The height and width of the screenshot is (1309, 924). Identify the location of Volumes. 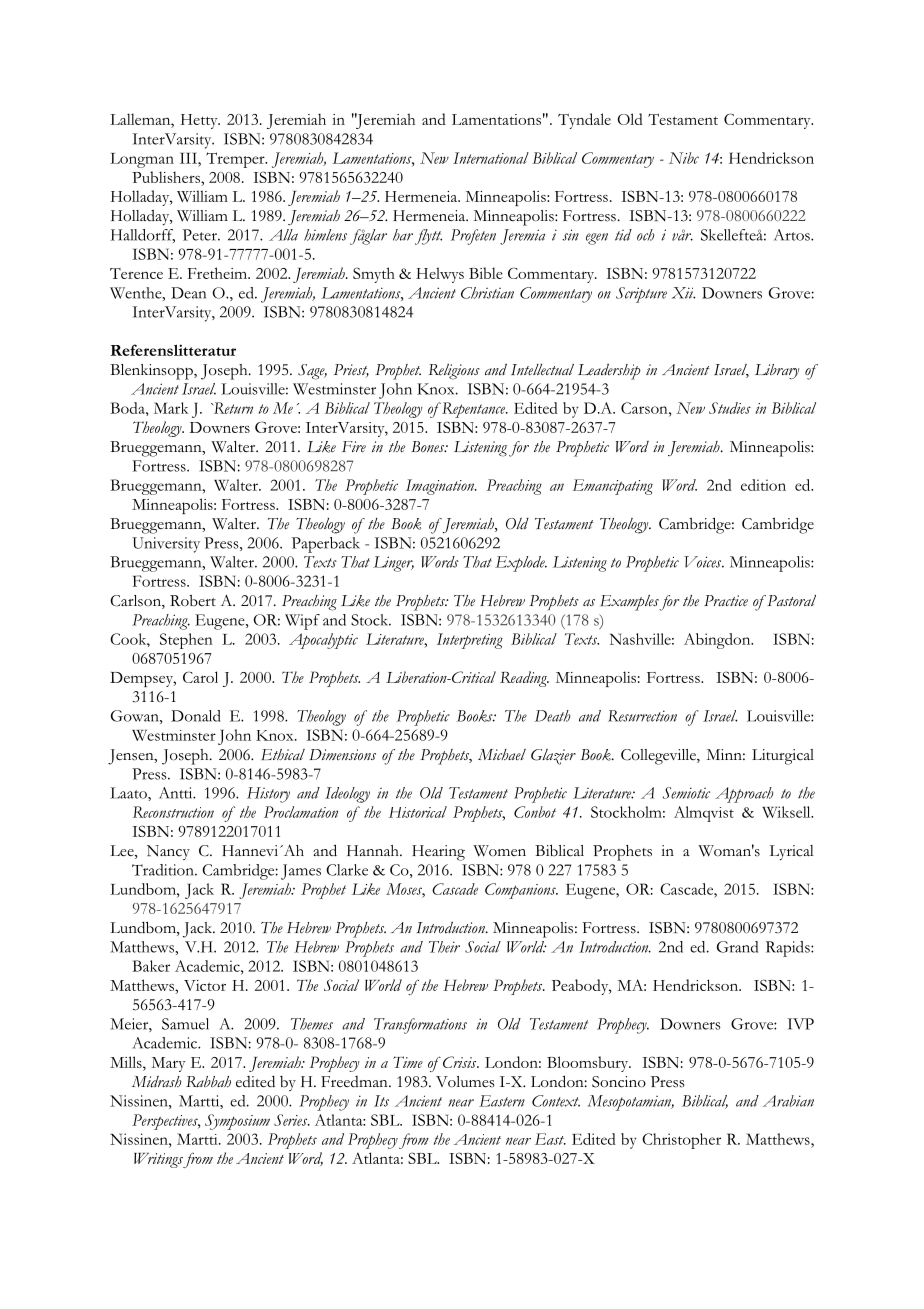
(465, 1082).
